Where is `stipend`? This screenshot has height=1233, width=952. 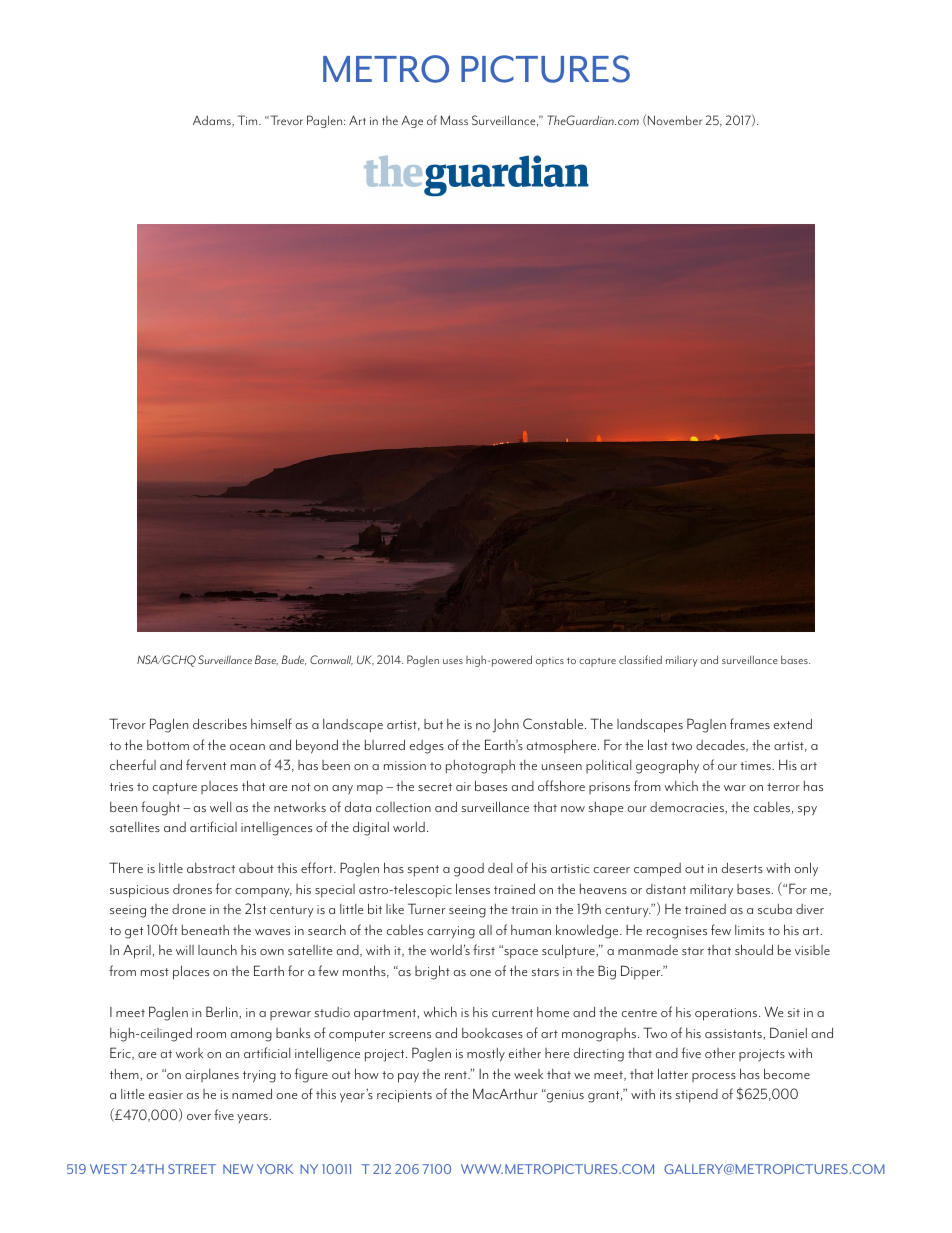
stipend is located at coordinates (697, 1096).
